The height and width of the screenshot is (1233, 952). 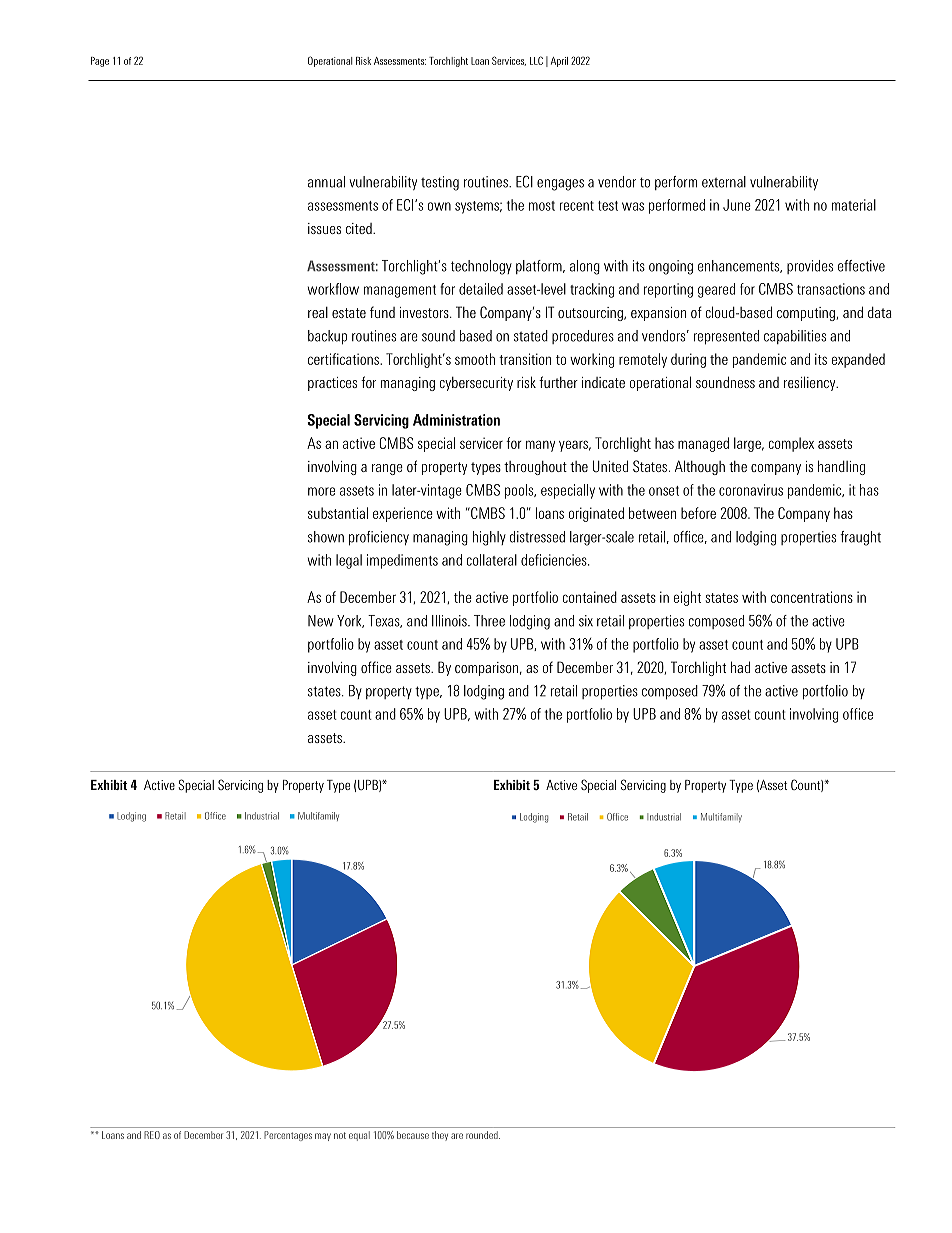 What do you see at coordinates (321, 621) in the screenshot?
I see `New` at bounding box center [321, 621].
